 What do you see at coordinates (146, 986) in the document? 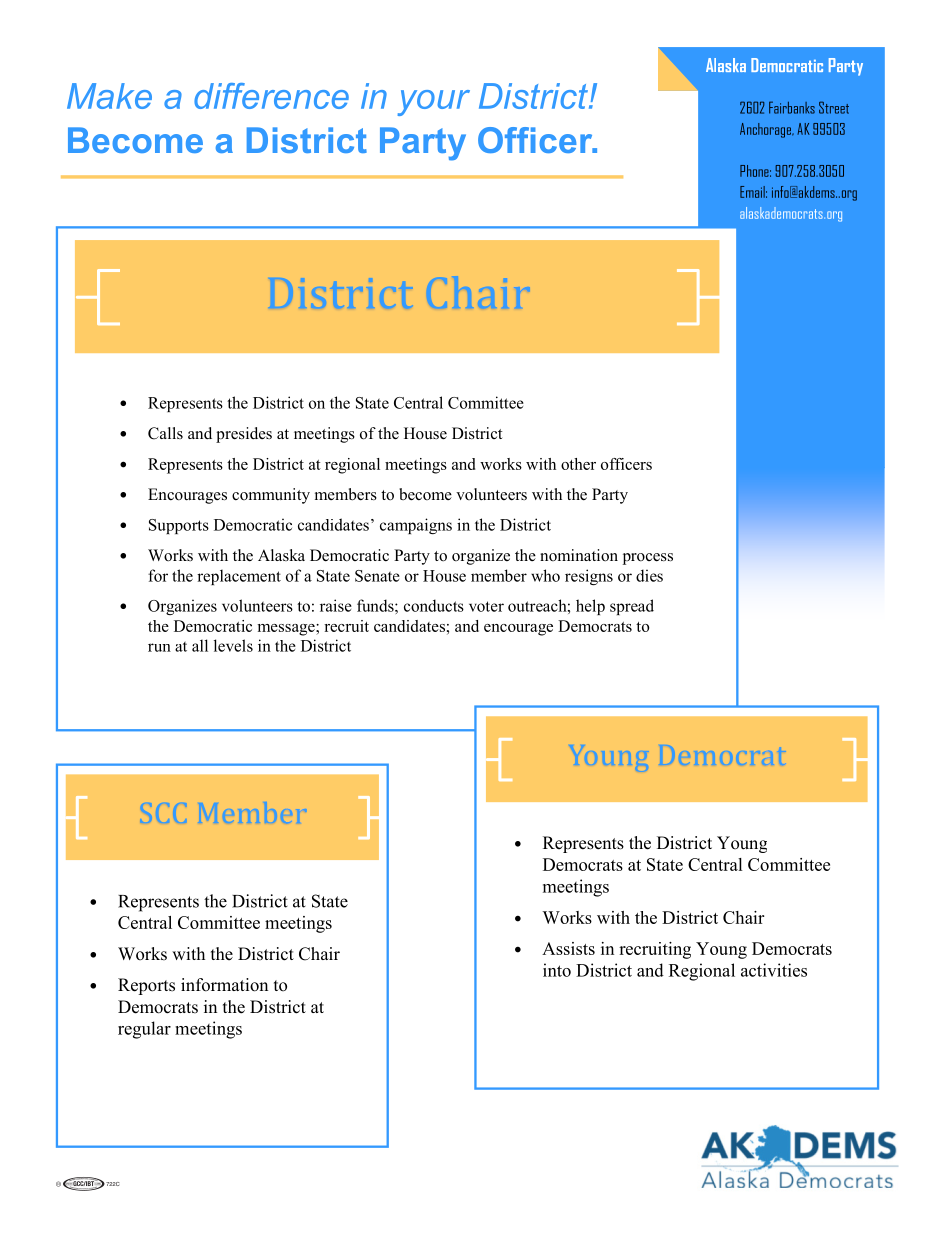
I see `Reports` at bounding box center [146, 986].
